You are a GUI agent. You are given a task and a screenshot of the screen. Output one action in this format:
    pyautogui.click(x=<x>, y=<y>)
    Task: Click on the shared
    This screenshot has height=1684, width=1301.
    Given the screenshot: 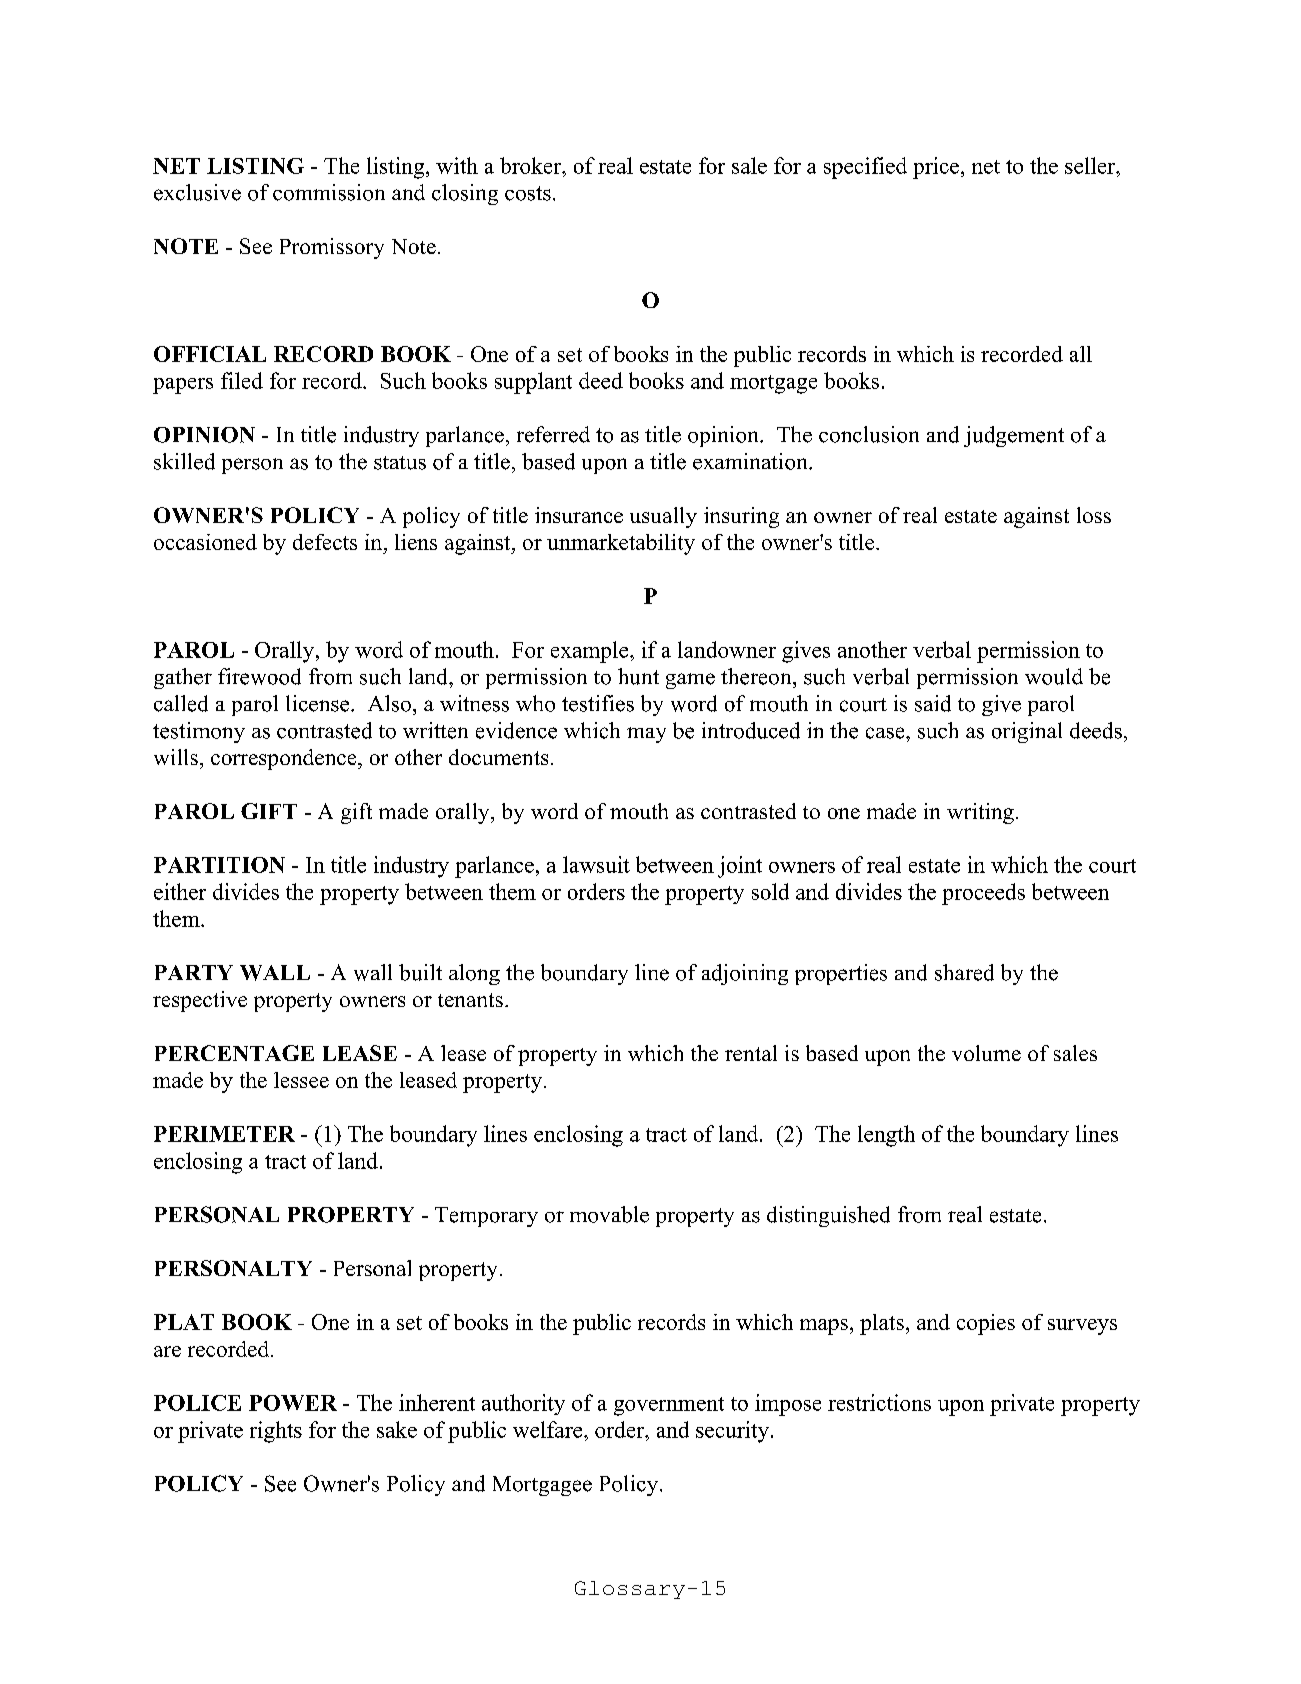 What is the action you would take?
    pyautogui.click(x=964, y=972)
